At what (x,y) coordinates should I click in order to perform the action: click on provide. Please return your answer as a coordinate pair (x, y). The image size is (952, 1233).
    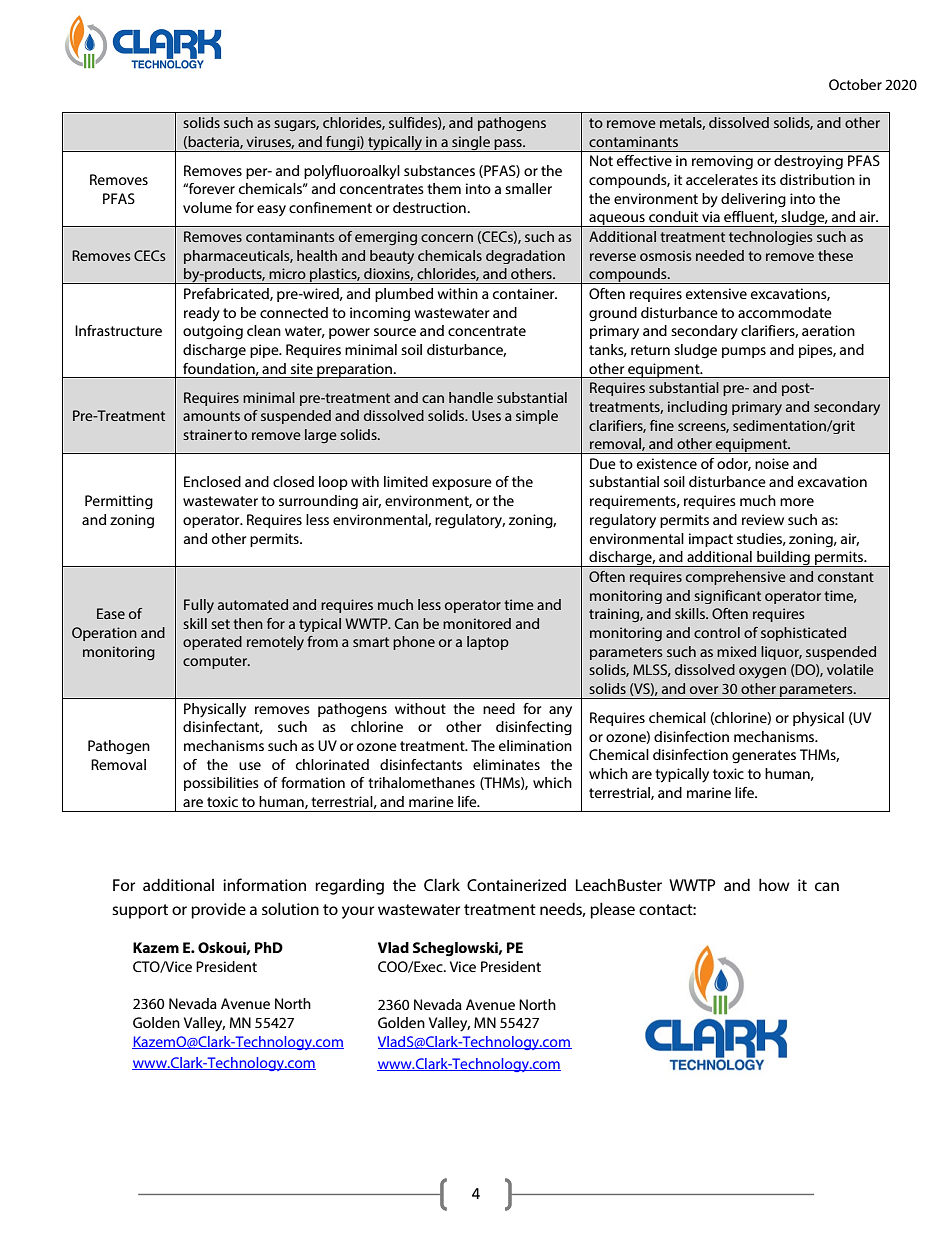
    Looking at the image, I should click on (218, 910).
